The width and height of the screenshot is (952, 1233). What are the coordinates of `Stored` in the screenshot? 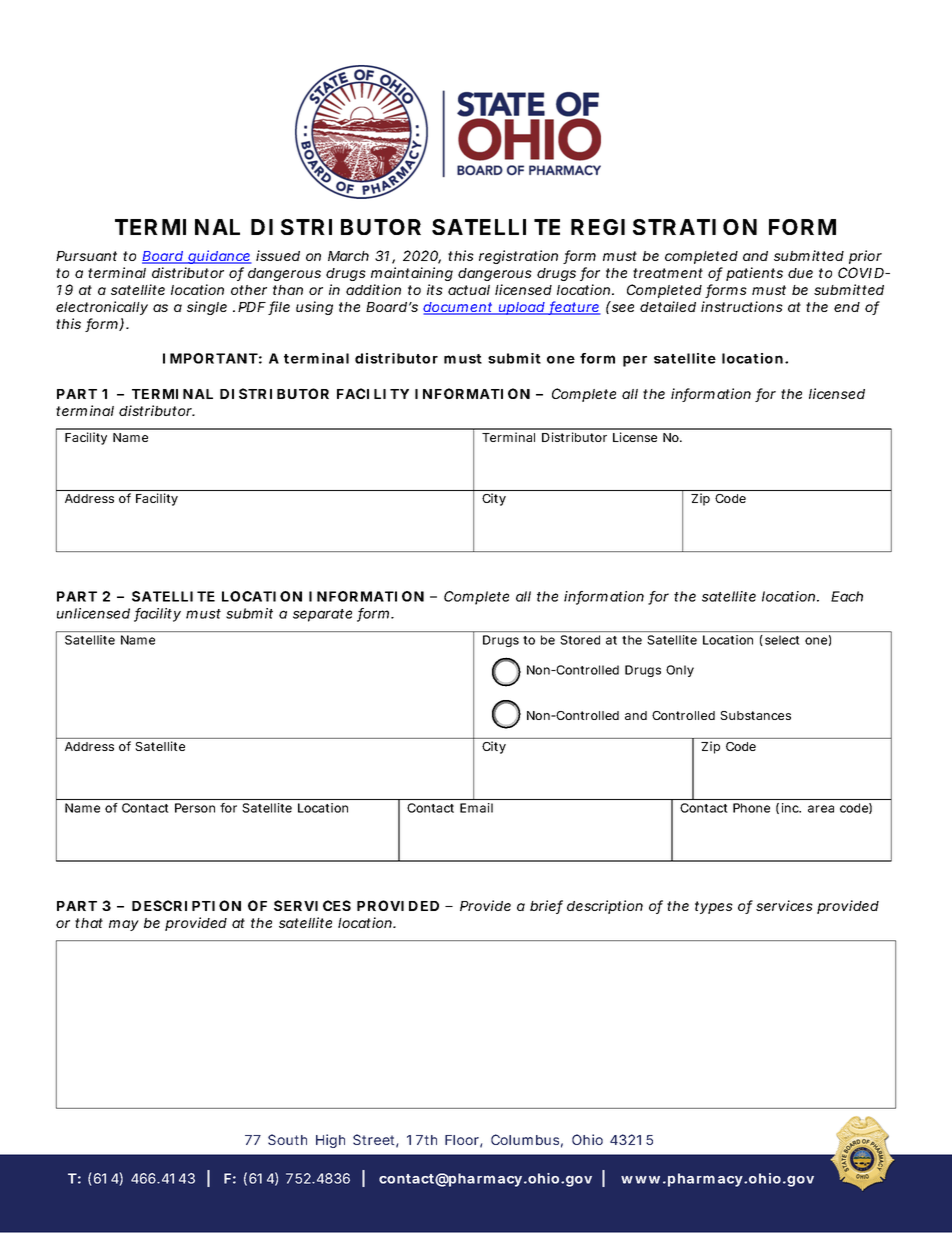 It's located at (580, 640).
